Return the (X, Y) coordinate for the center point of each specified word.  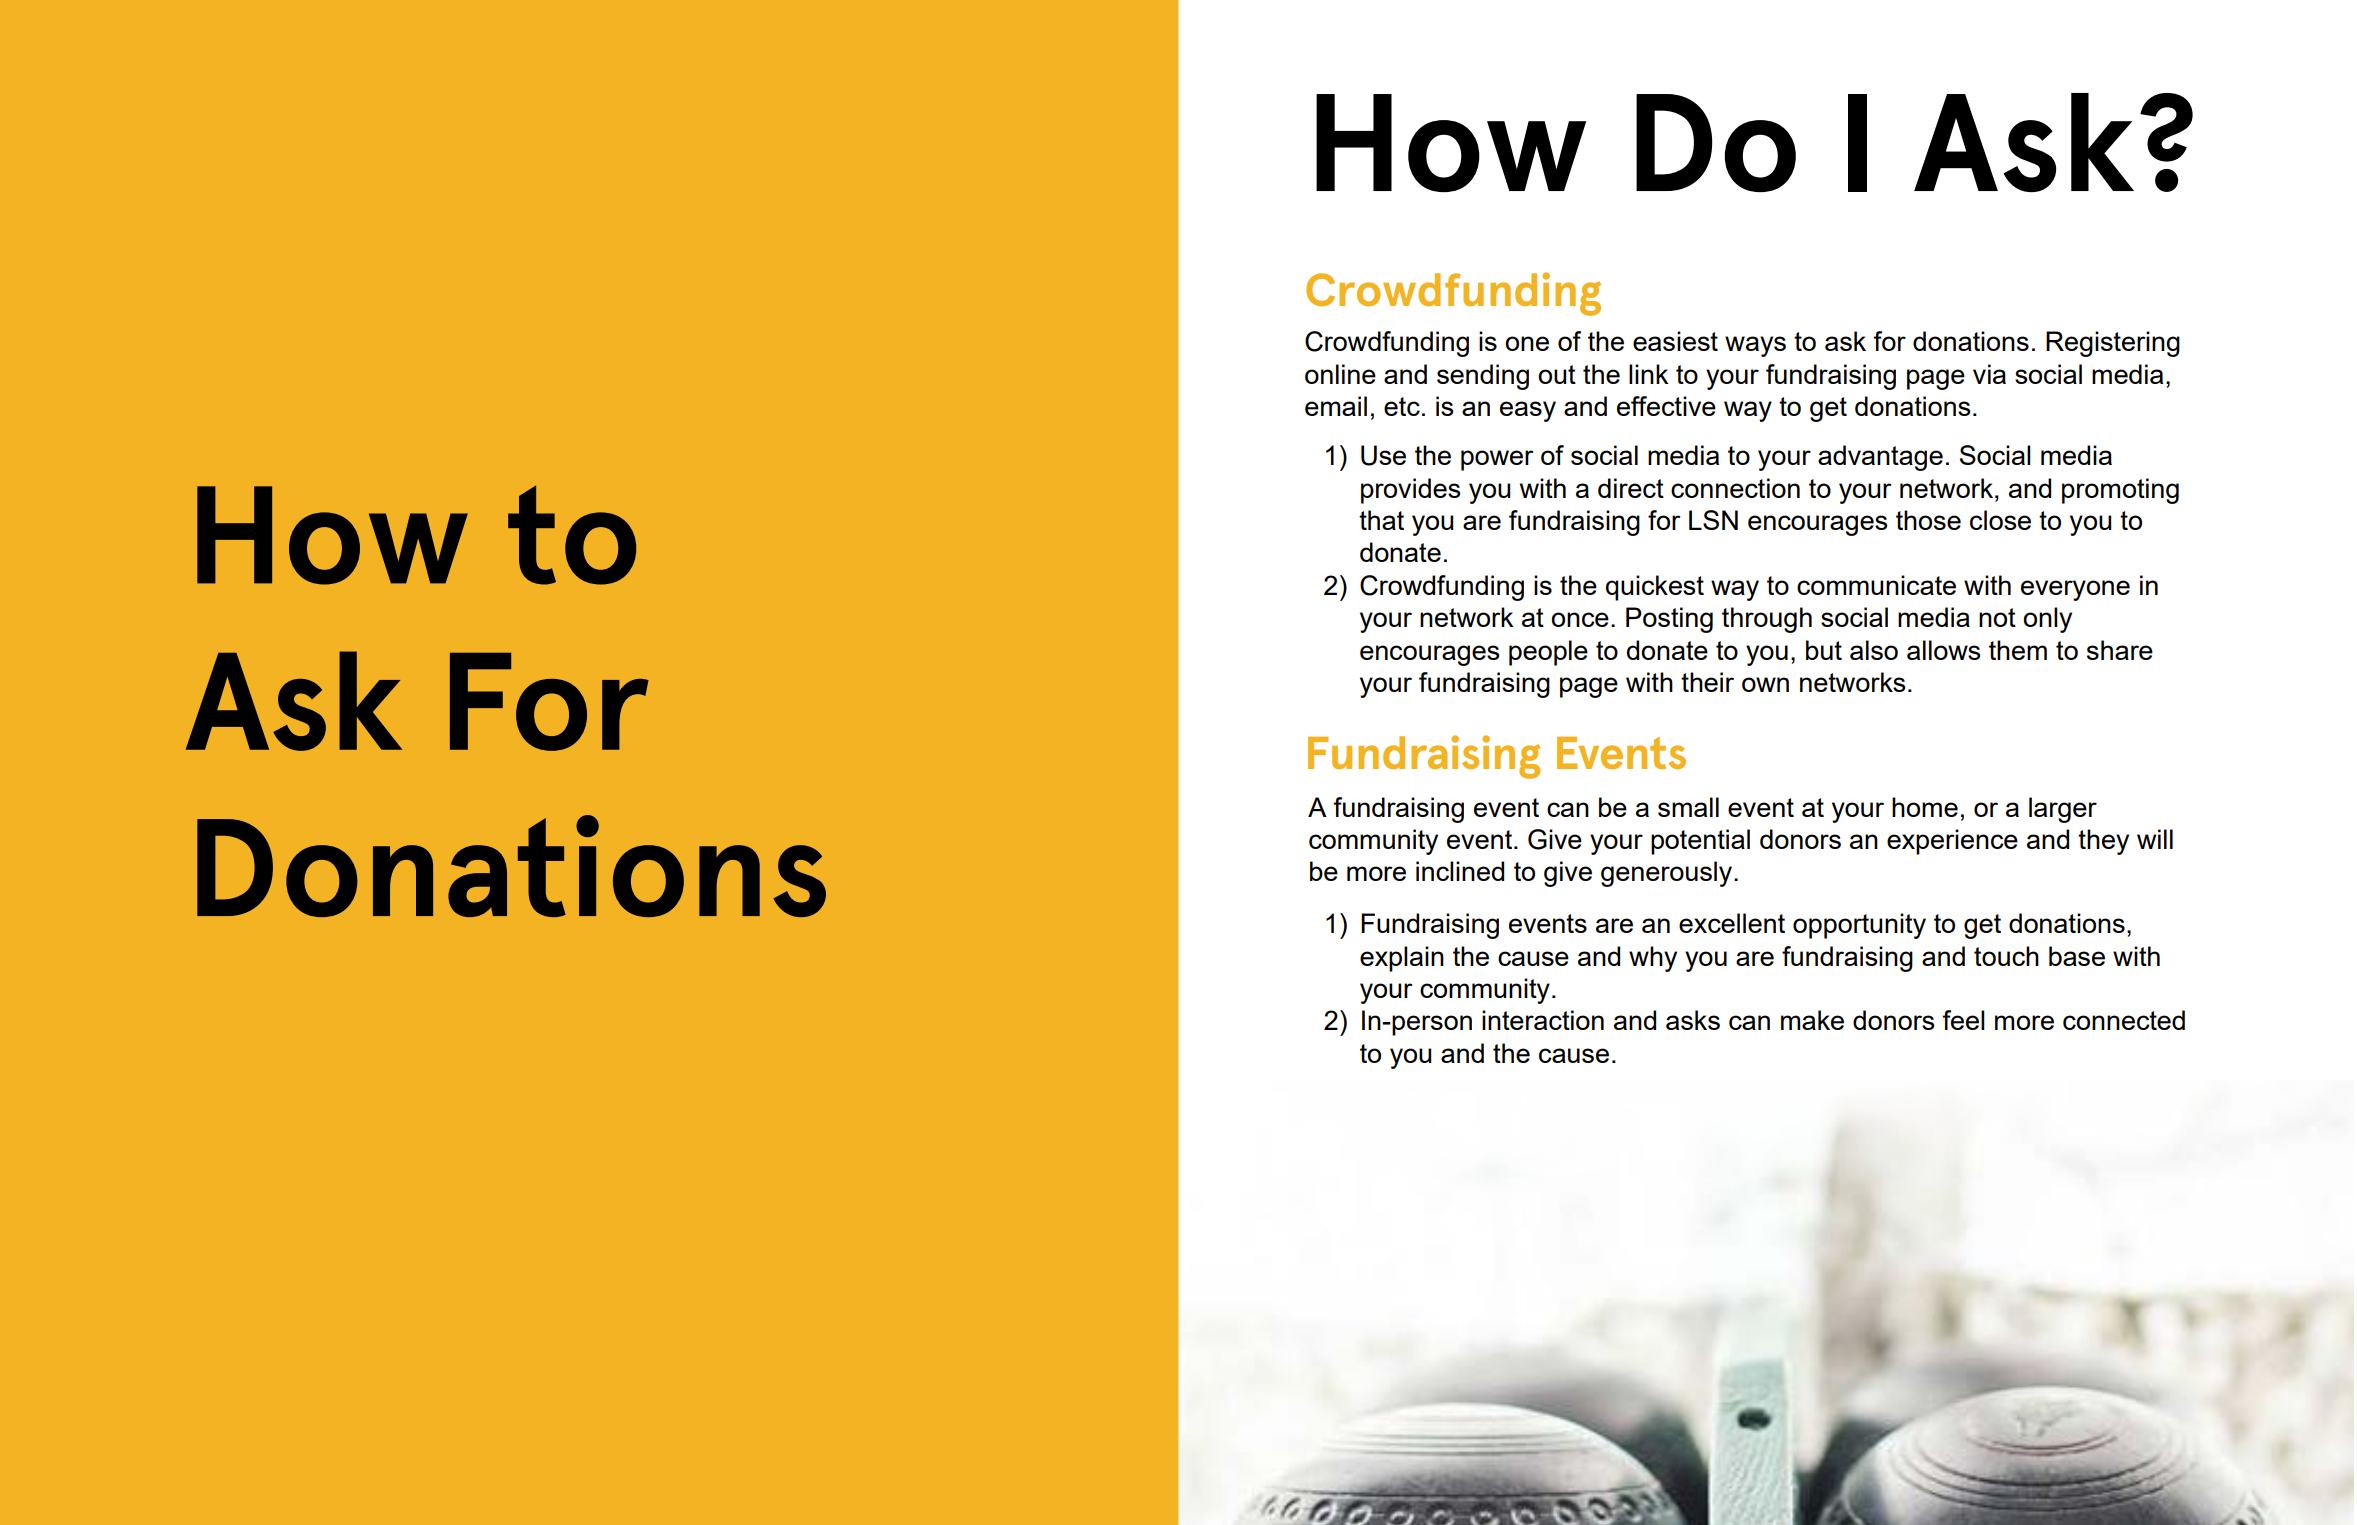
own (1765, 684)
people (1548, 653)
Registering (2113, 344)
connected (2124, 1020)
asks (1693, 1020)
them (2018, 650)
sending (1483, 377)
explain (1402, 959)
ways (1755, 346)
